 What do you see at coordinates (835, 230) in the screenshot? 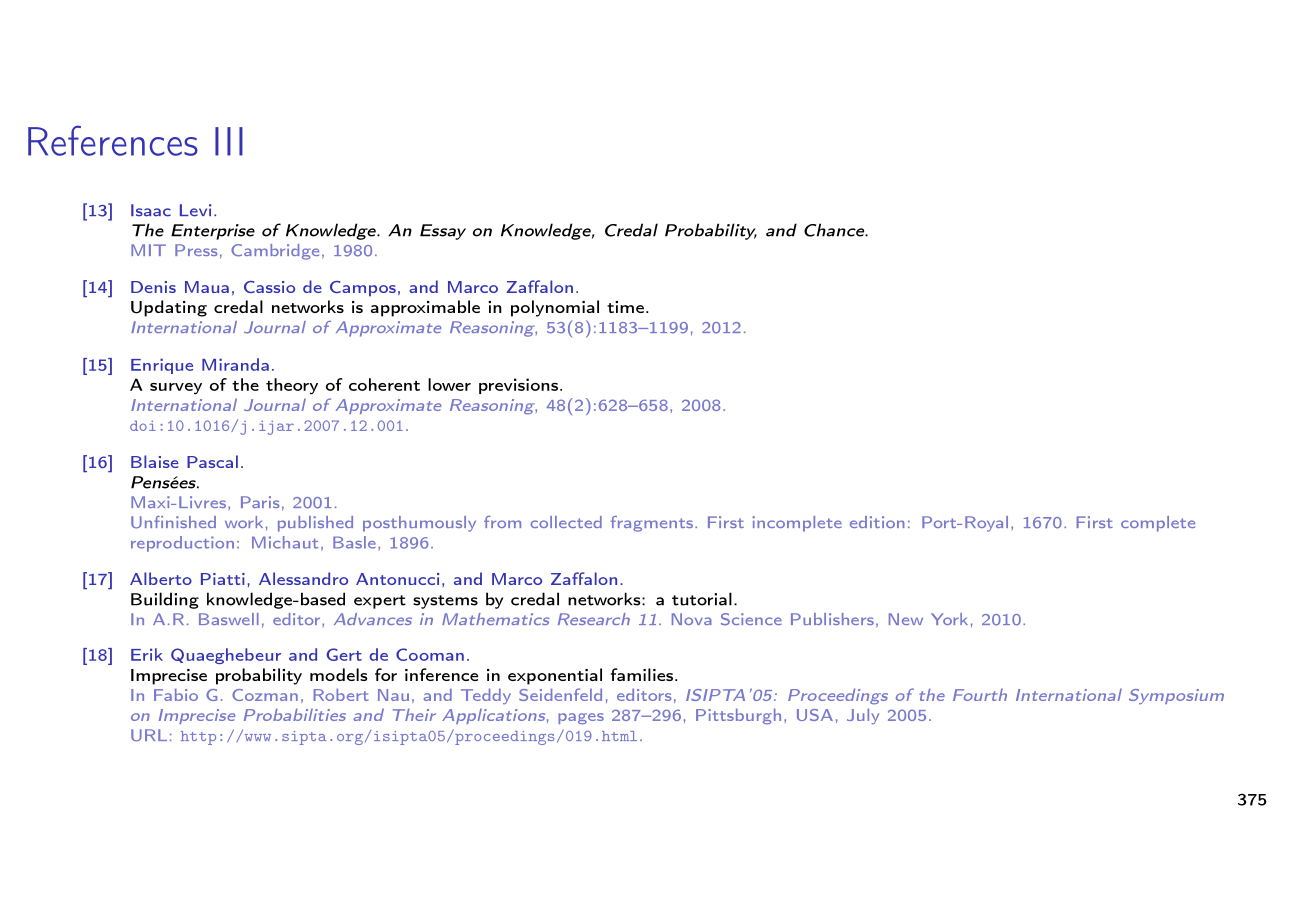
I see `Chance` at bounding box center [835, 230].
